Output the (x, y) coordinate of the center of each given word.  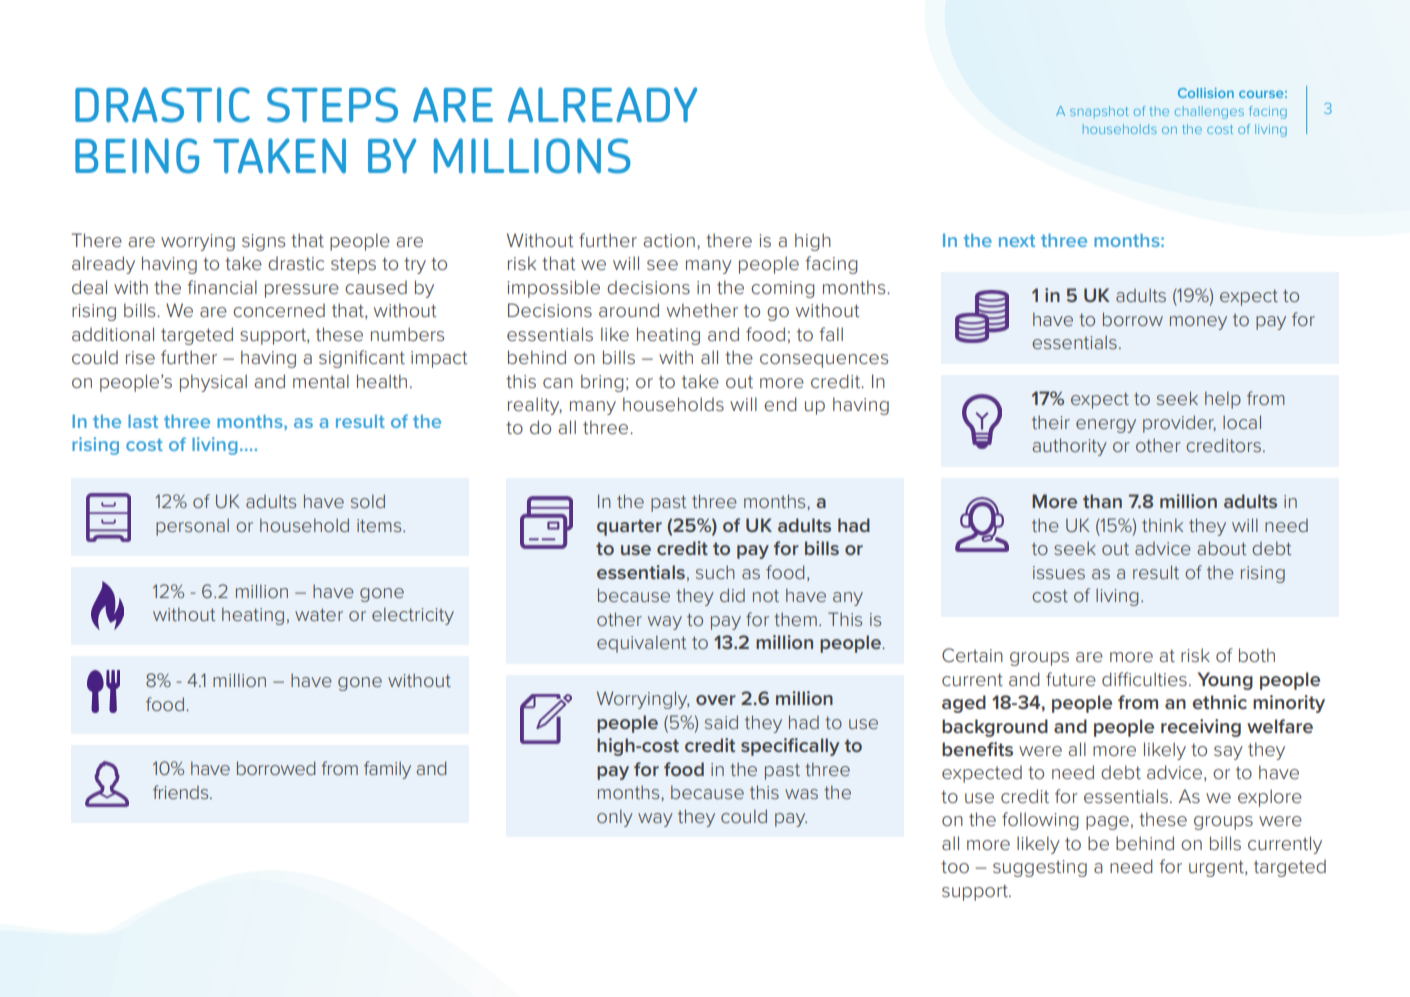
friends (182, 792)
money (1198, 323)
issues (1059, 572)
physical (213, 383)
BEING (137, 156)
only (615, 818)
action (669, 240)
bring (602, 383)
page (1107, 823)
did (732, 595)
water (319, 614)
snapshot (1099, 112)
